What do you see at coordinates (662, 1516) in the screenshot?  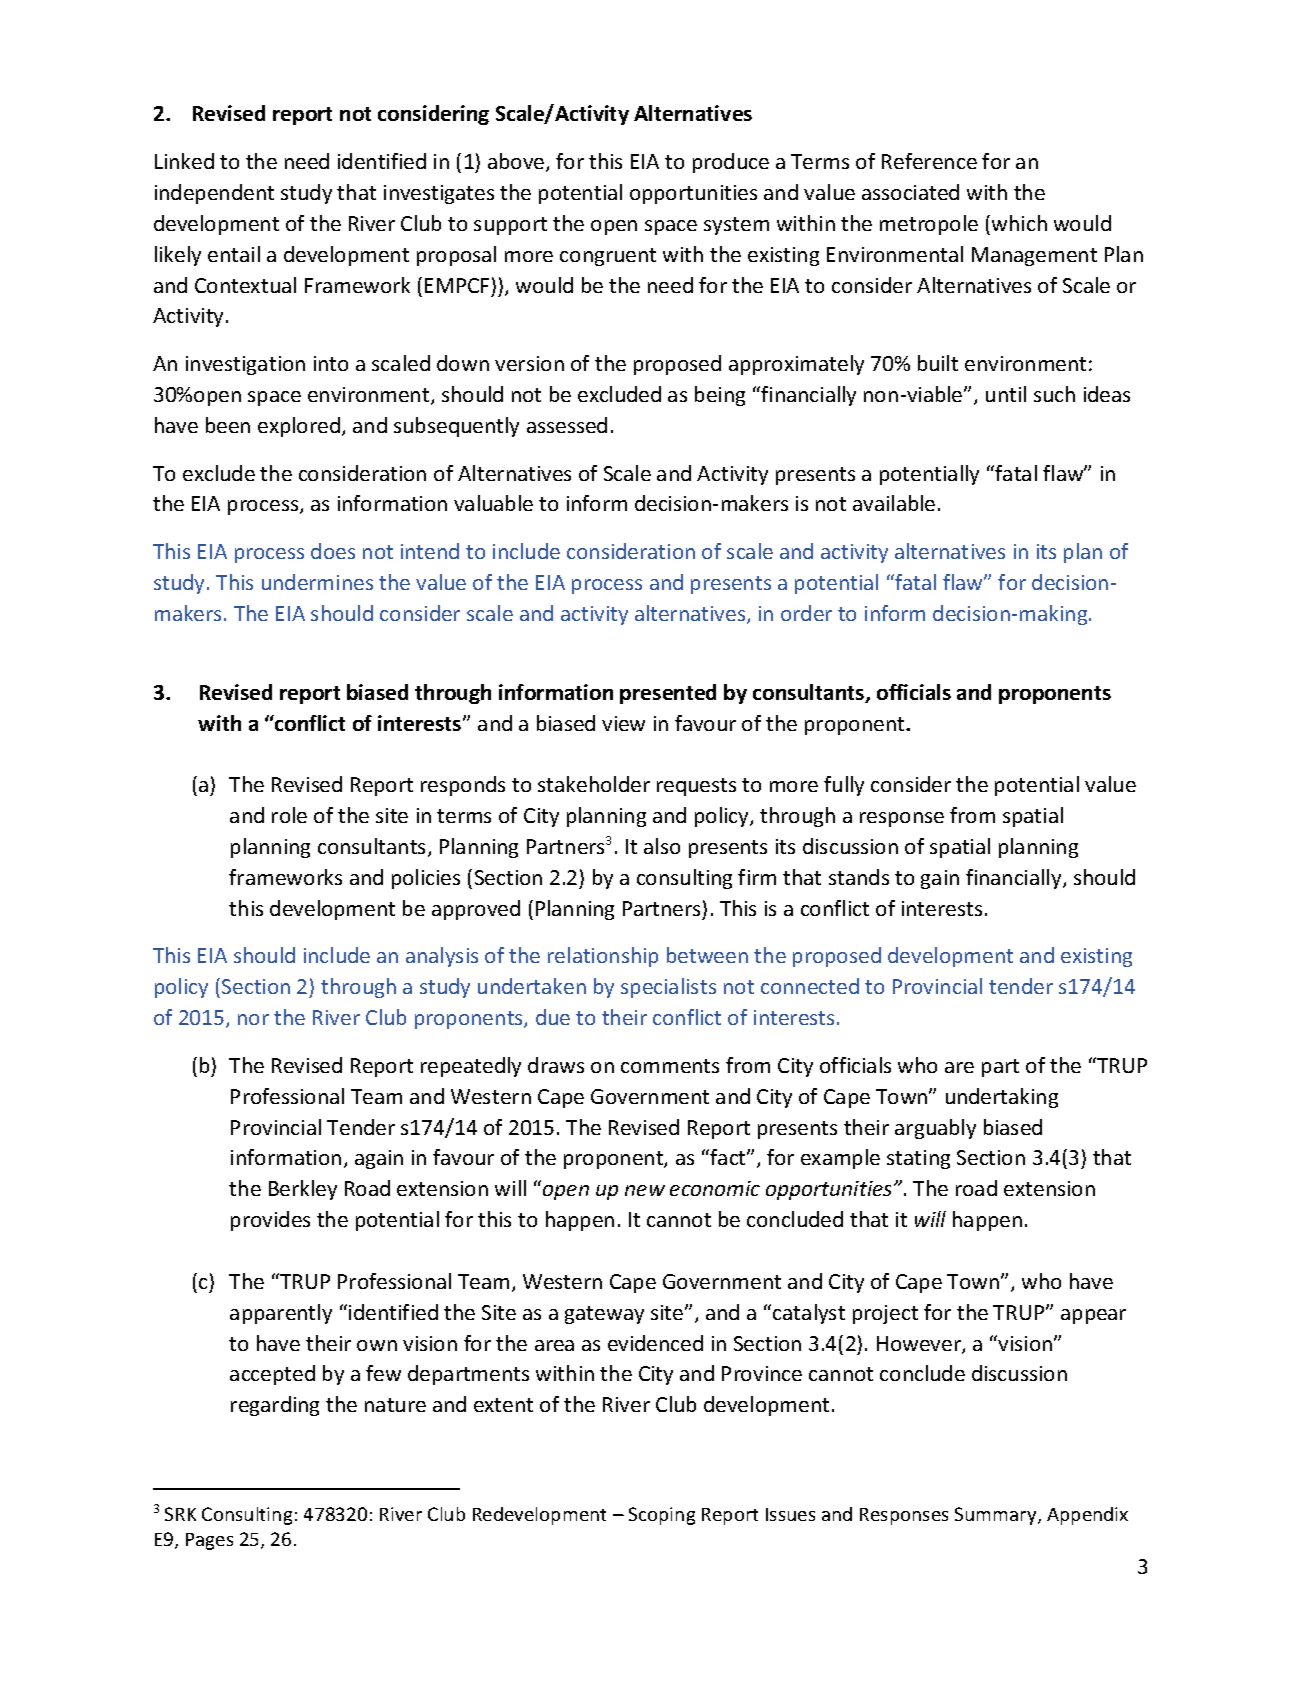 I see `Scoping` at bounding box center [662, 1516].
